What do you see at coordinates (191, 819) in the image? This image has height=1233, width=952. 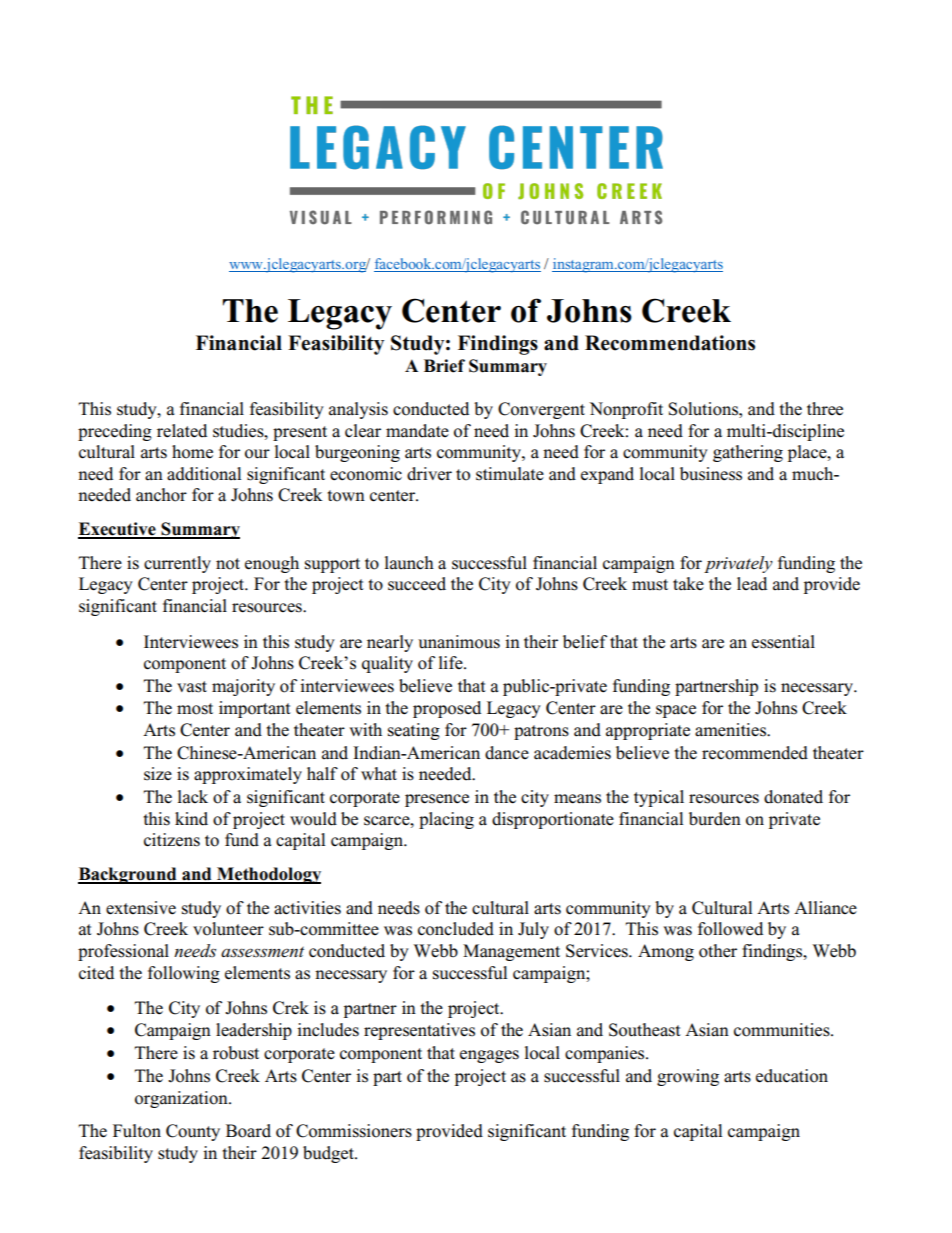 I see `kind` at bounding box center [191, 819].
